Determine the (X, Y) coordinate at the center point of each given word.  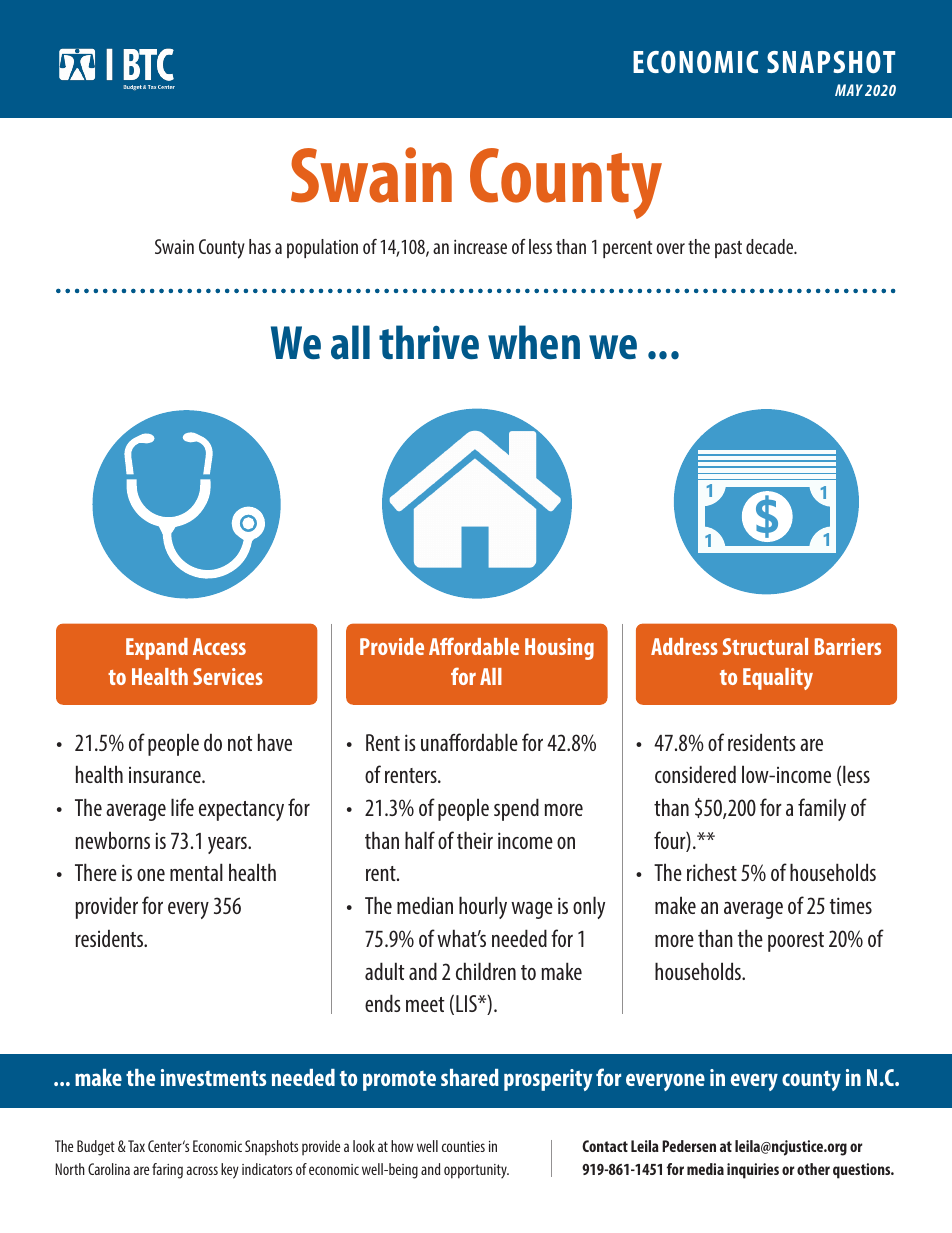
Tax (136, 1146)
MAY (849, 90)
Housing (559, 649)
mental (196, 872)
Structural (765, 646)
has (260, 246)
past (728, 249)
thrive (429, 342)
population (322, 248)
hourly (483, 907)
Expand (157, 649)
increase (480, 246)
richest (712, 872)
